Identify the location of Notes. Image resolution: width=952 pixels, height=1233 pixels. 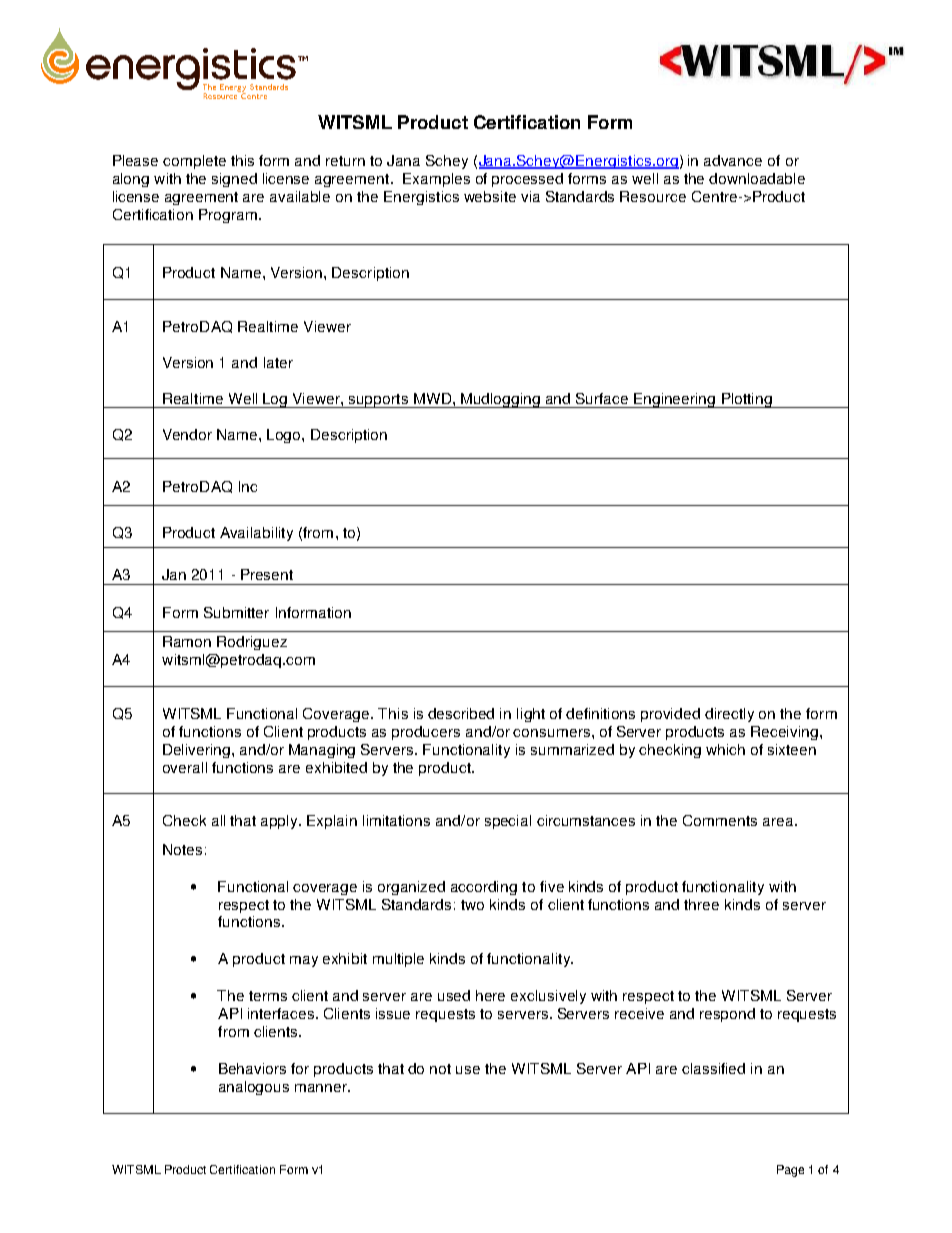
(182, 849).
